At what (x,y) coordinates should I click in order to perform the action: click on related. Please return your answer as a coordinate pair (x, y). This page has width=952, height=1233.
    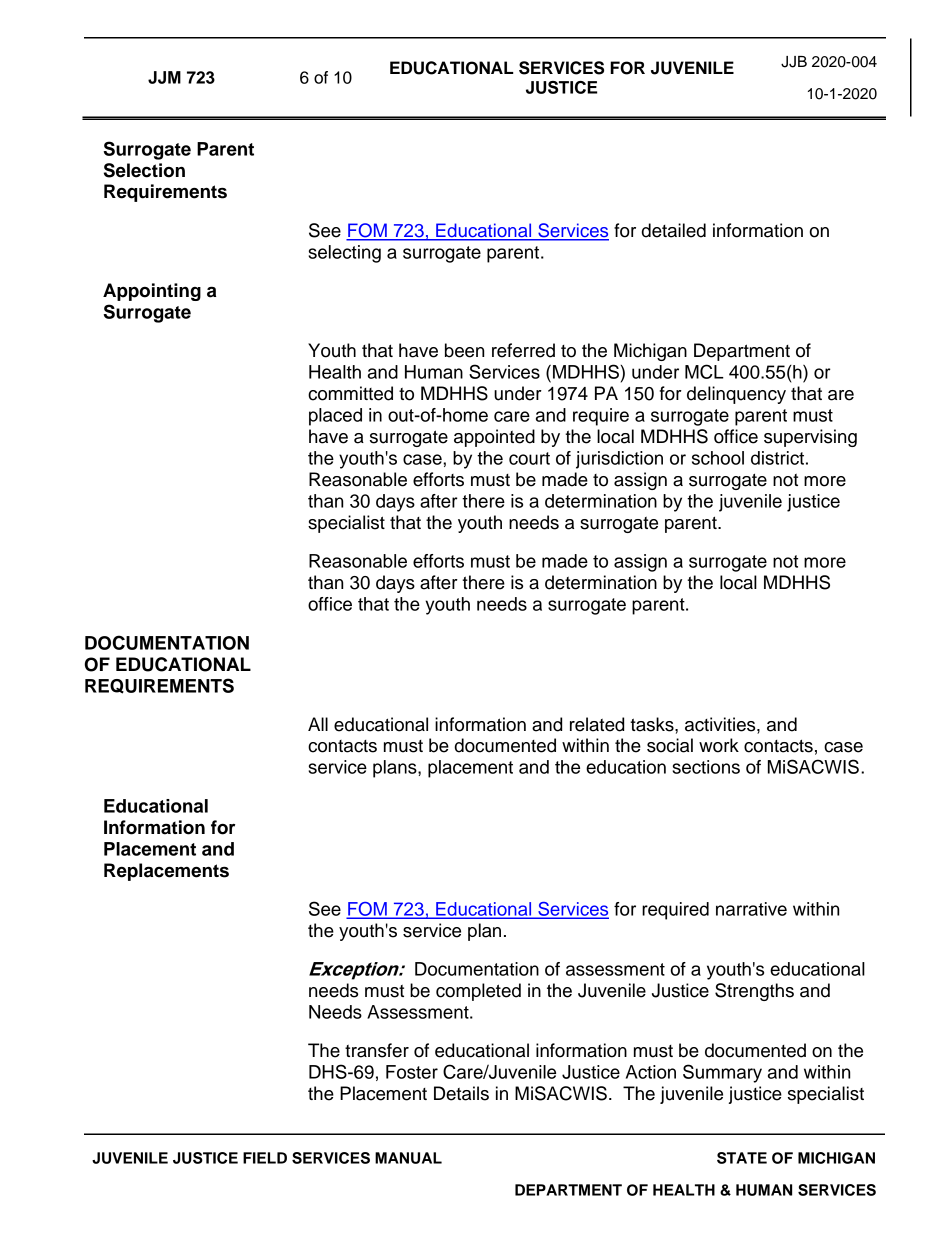
    Looking at the image, I should click on (597, 724).
